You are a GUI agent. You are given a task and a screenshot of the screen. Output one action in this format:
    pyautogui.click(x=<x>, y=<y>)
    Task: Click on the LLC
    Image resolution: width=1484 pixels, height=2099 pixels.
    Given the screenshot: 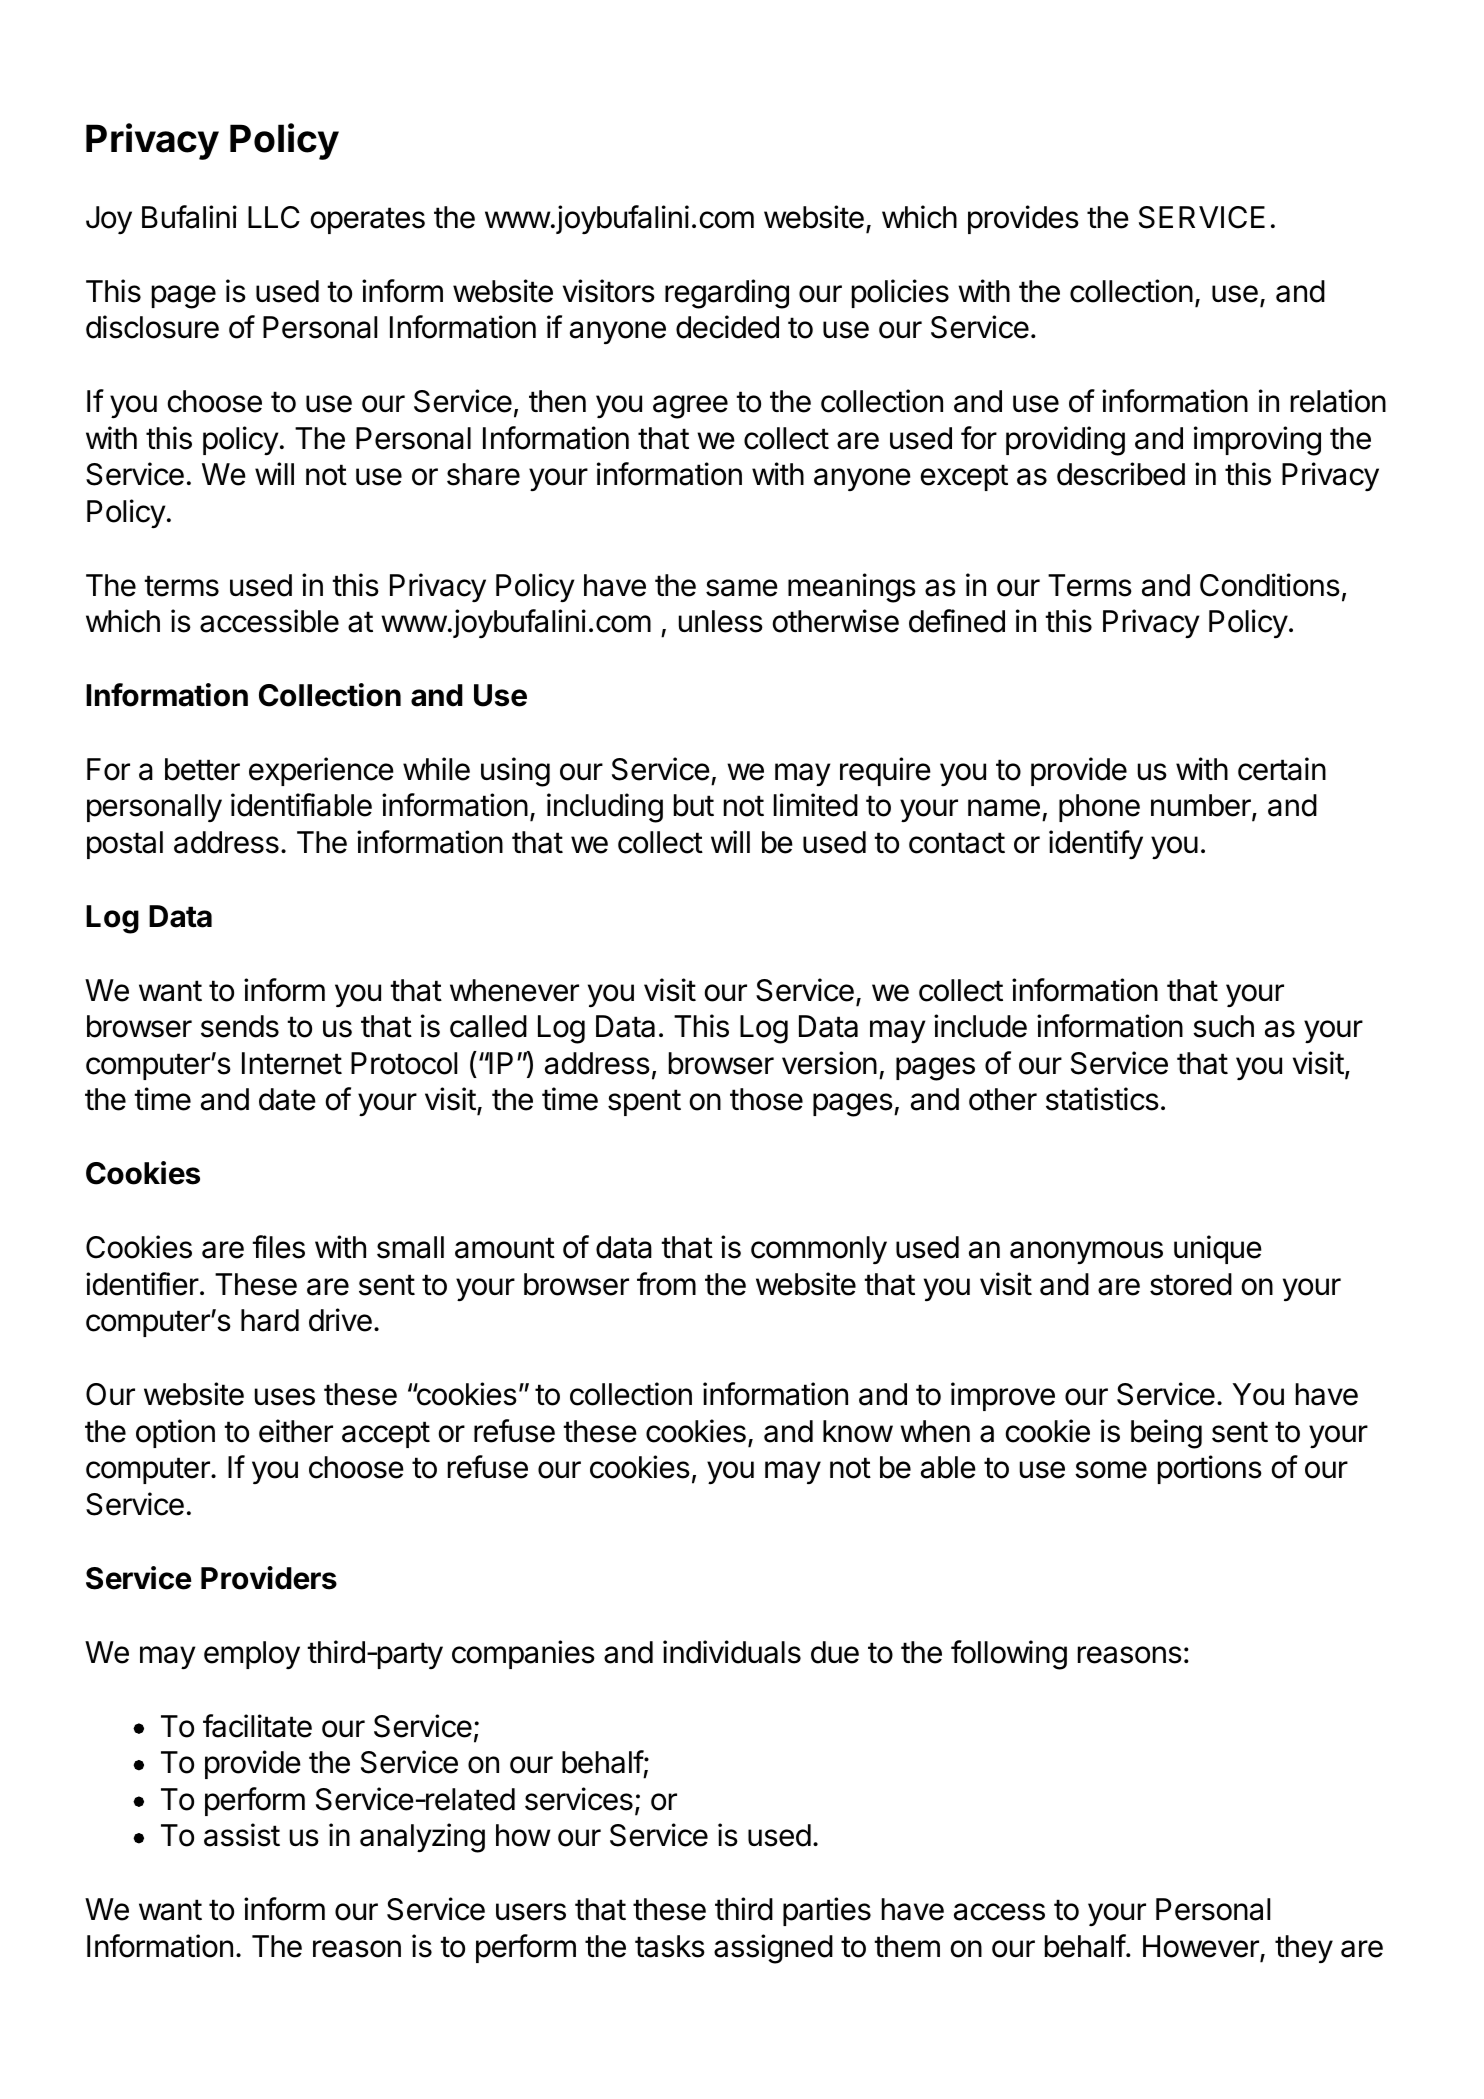 What is the action you would take?
    pyautogui.click(x=274, y=217)
